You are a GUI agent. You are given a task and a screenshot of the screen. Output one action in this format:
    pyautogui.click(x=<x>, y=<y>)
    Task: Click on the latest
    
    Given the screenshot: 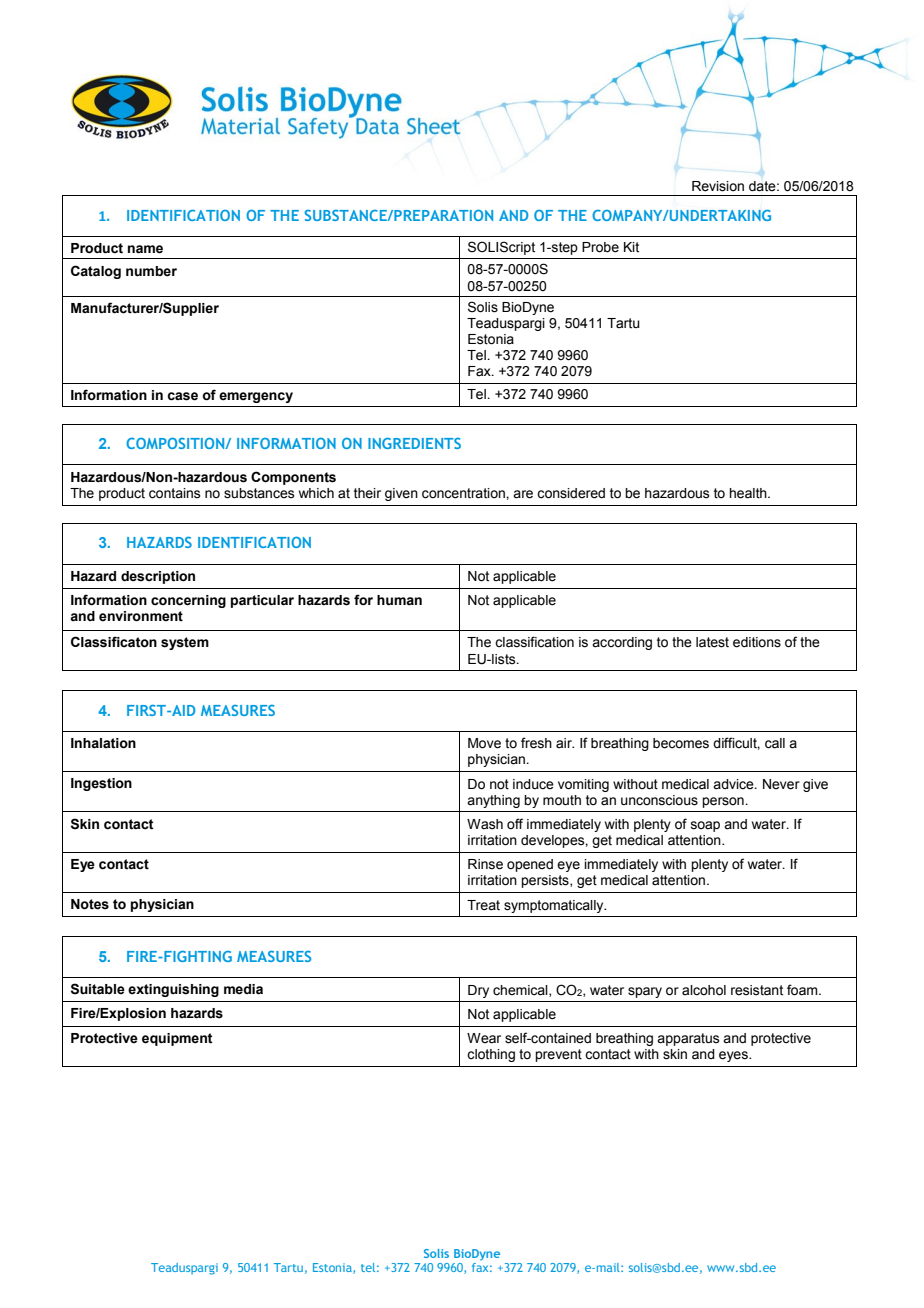 What is the action you would take?
    pyautogui.click(x=712, y=642)
